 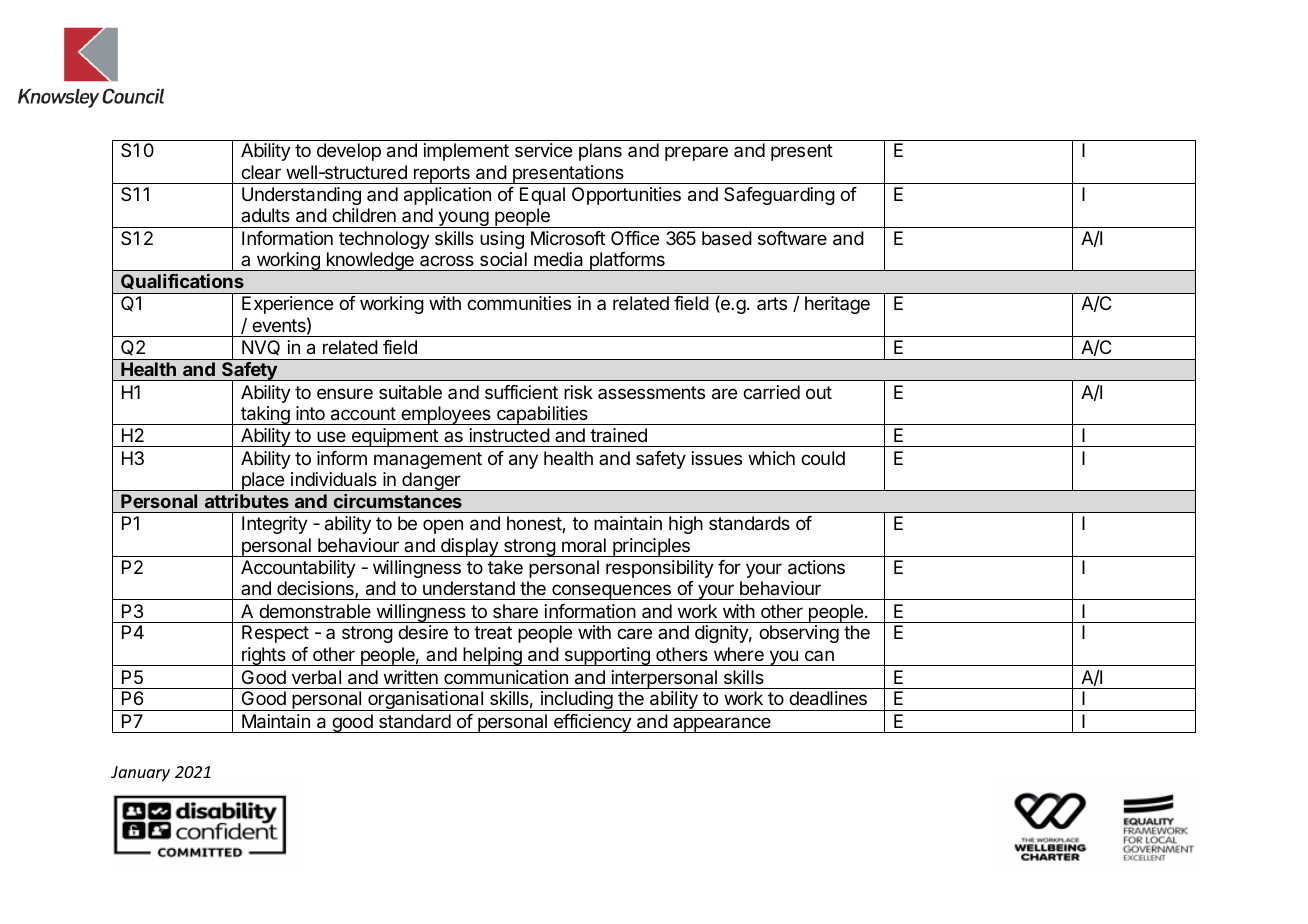 I want to click on communities, so click(x=519, y=303).
